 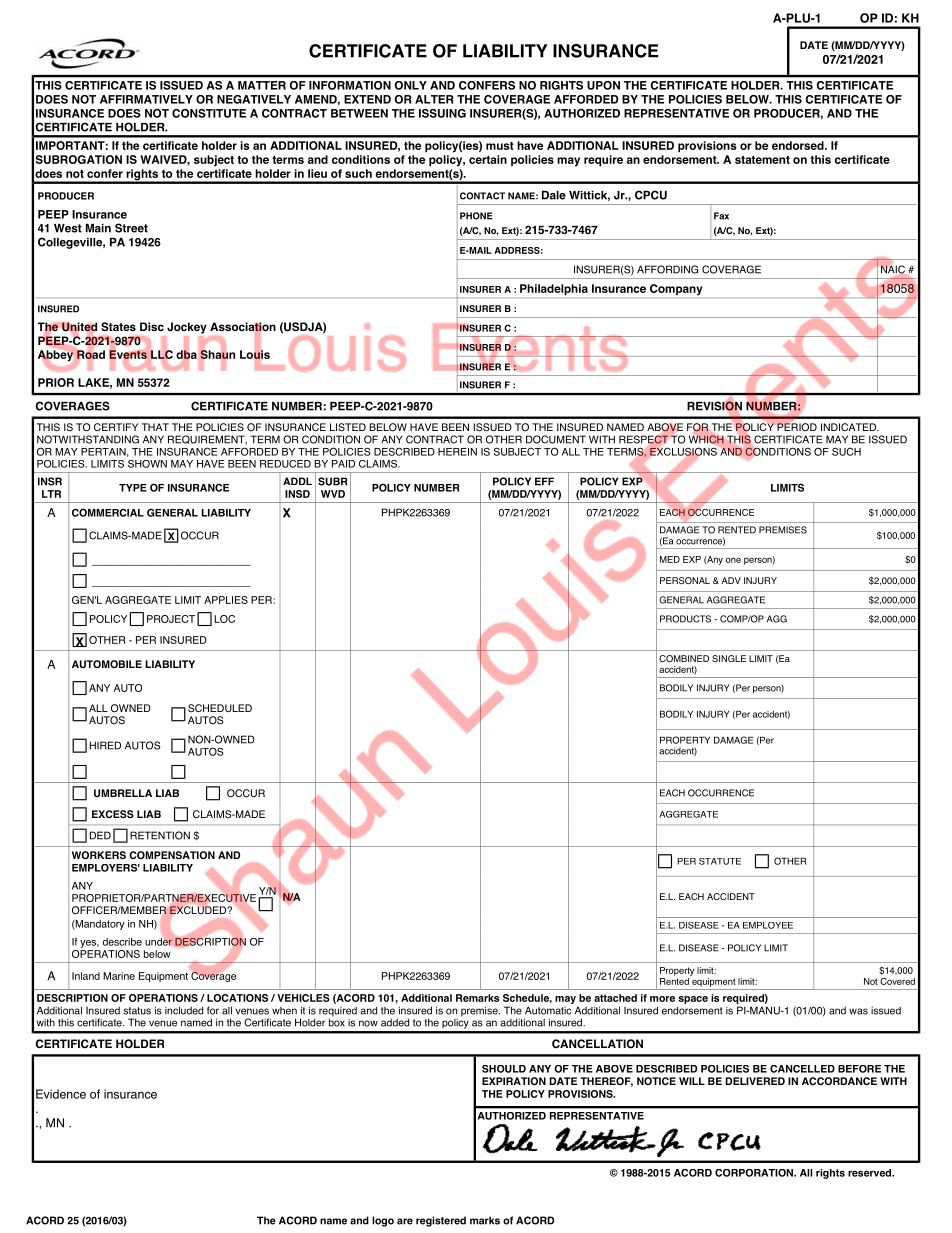 I want to click on AFFIRMATIVELY, so click(x=146, y=99).
